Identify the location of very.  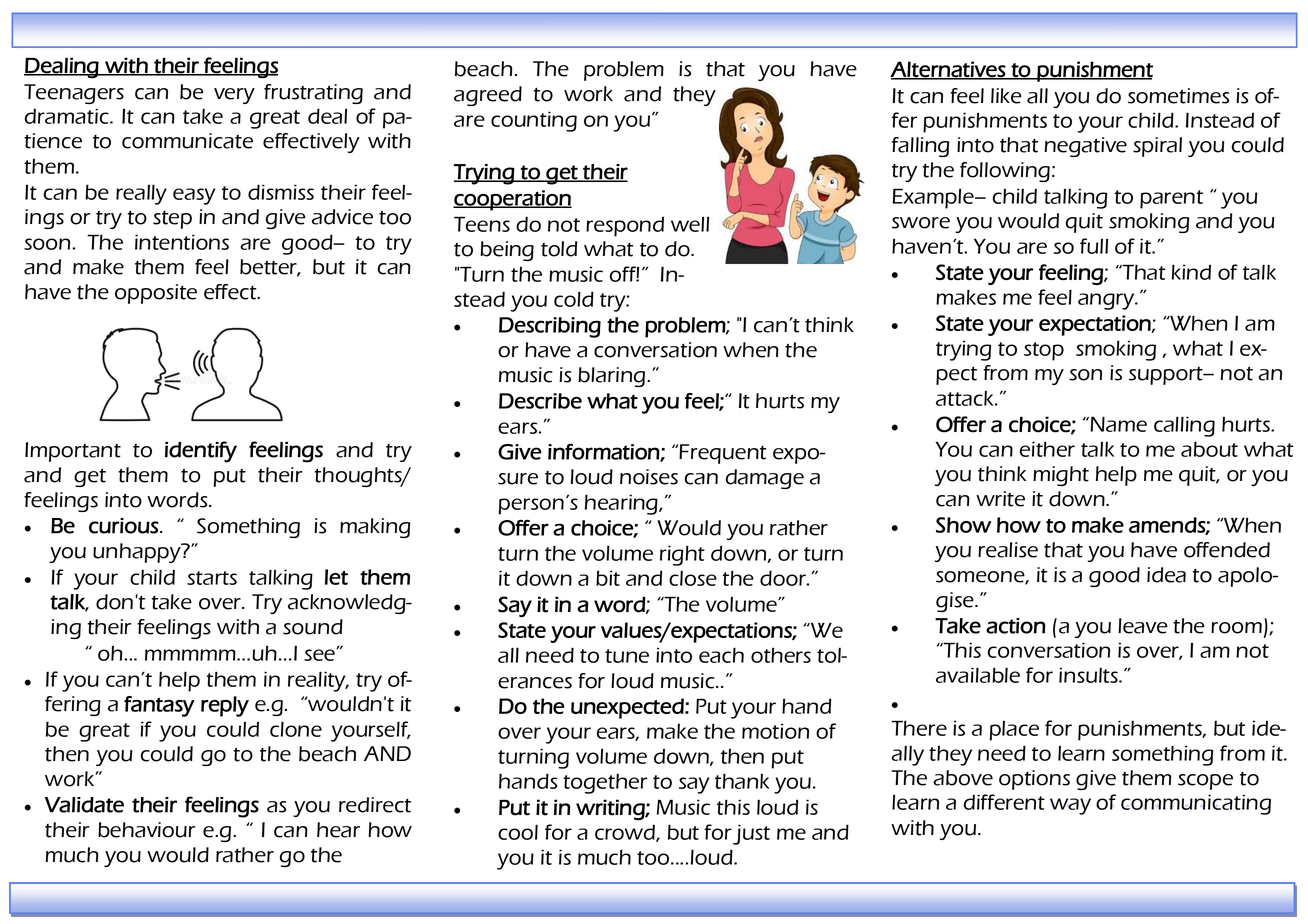
(234, 96).
